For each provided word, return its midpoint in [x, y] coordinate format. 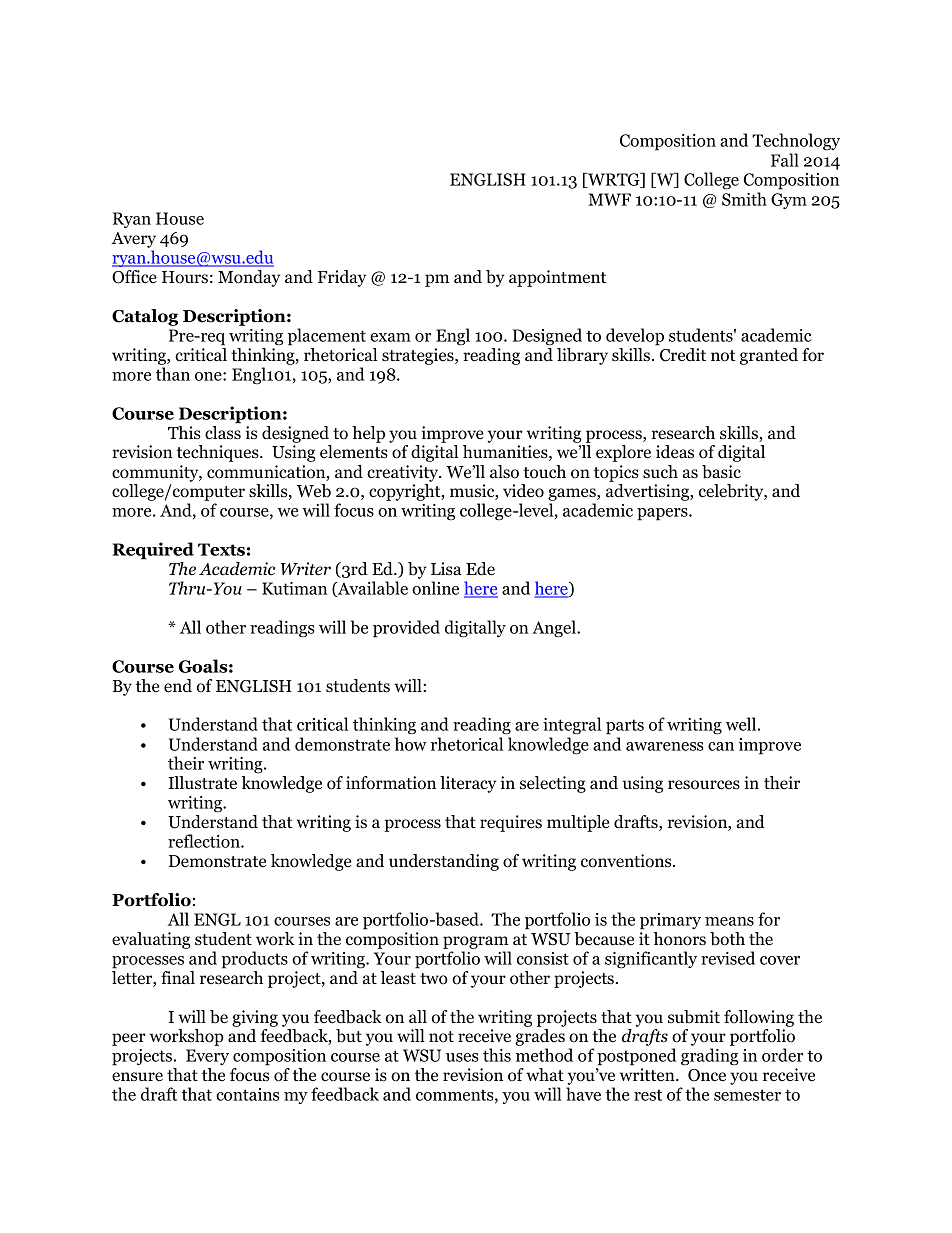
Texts [221, 549]
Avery [133, 241]
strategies [419, 356]
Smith [744, 199]
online [435, 588]
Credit [683, 355]
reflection [205, 841]
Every [207, 1057]
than [173, 374]
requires [511, 823]
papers [663, 514]
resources [704, 785]
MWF [609, 199]
